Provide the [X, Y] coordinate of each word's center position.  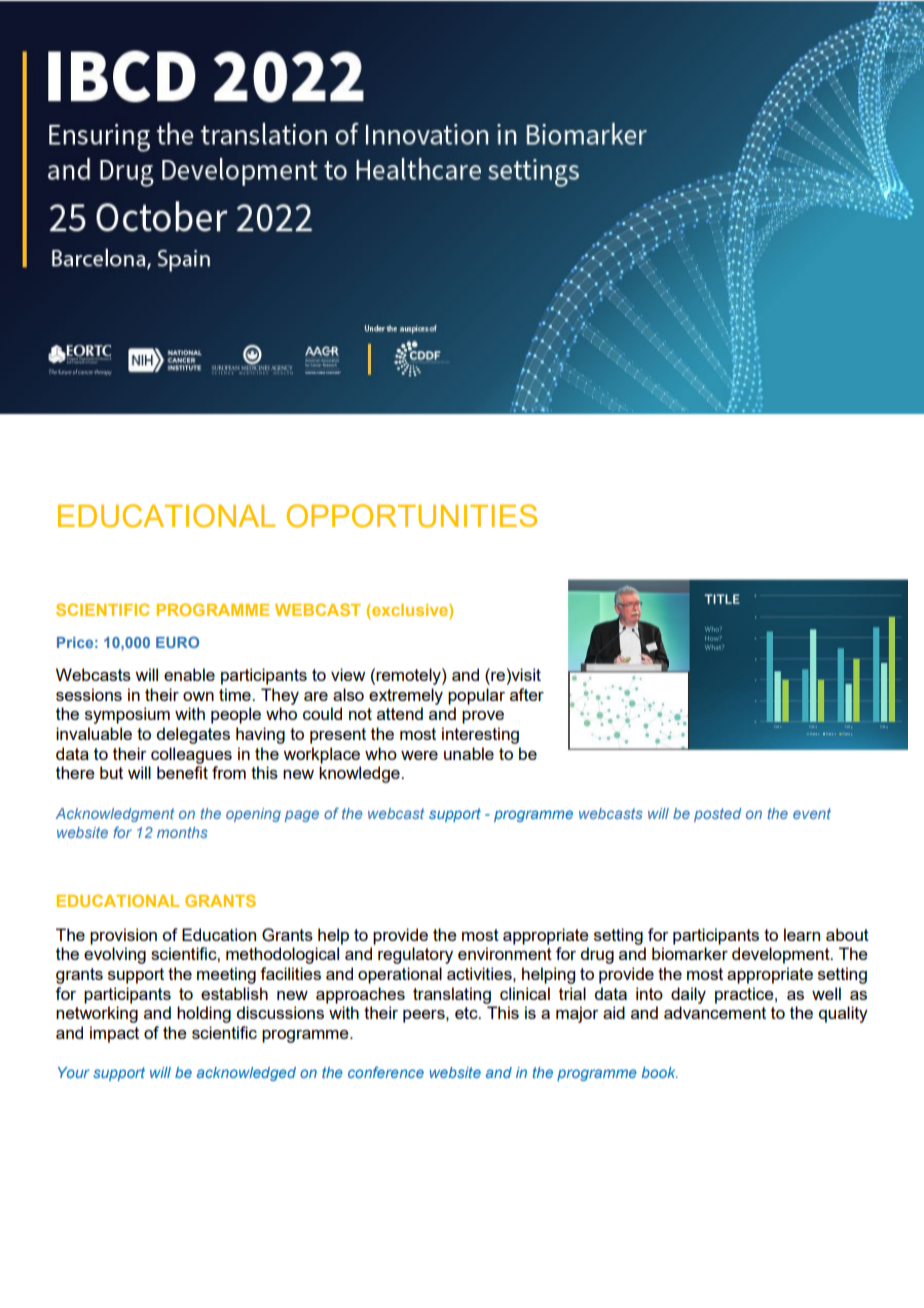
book [660, 1072]
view [348, 674]
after [527, 694]
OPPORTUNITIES [412, 516]
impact [114, 1034]
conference [386, 1072]
